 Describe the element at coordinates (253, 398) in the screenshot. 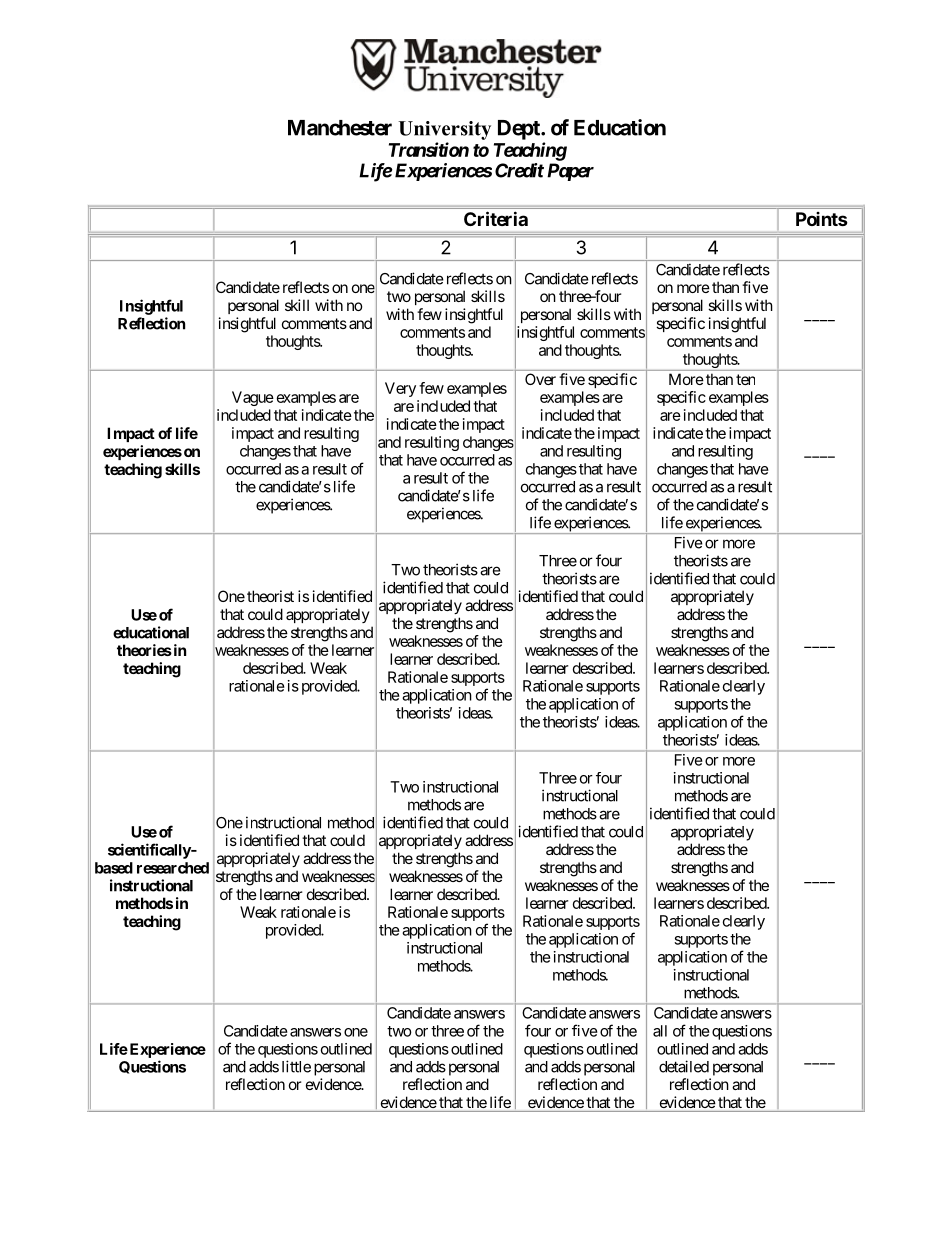

I see `Vague` at that location.
